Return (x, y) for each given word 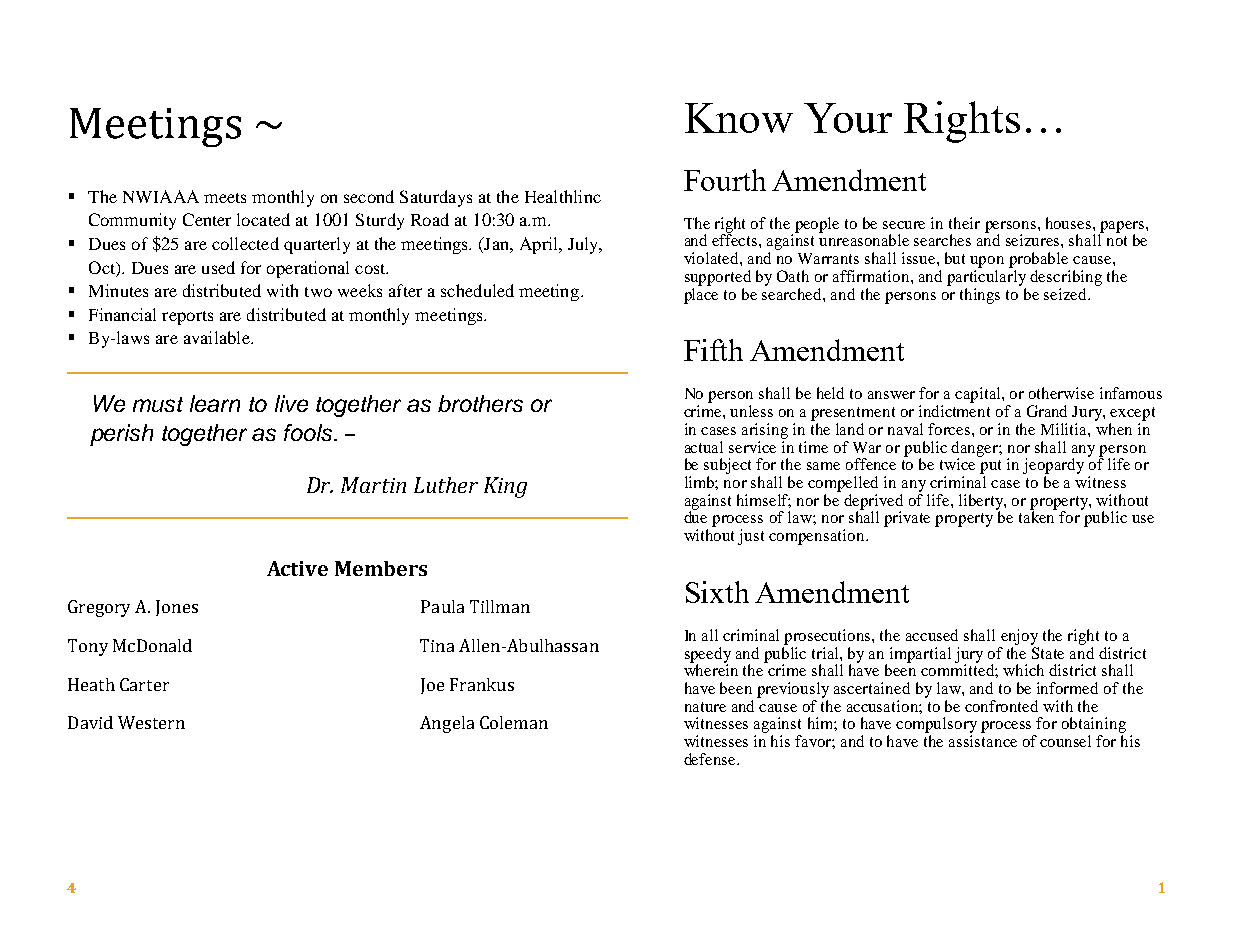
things (980, 296)
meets (225, 198)
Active (297, 568)
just (751, 537)
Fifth (713, 350)
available (218, 337)
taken (1038, 516)
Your (848, 118)
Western (151, 722)
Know (739, 118)
